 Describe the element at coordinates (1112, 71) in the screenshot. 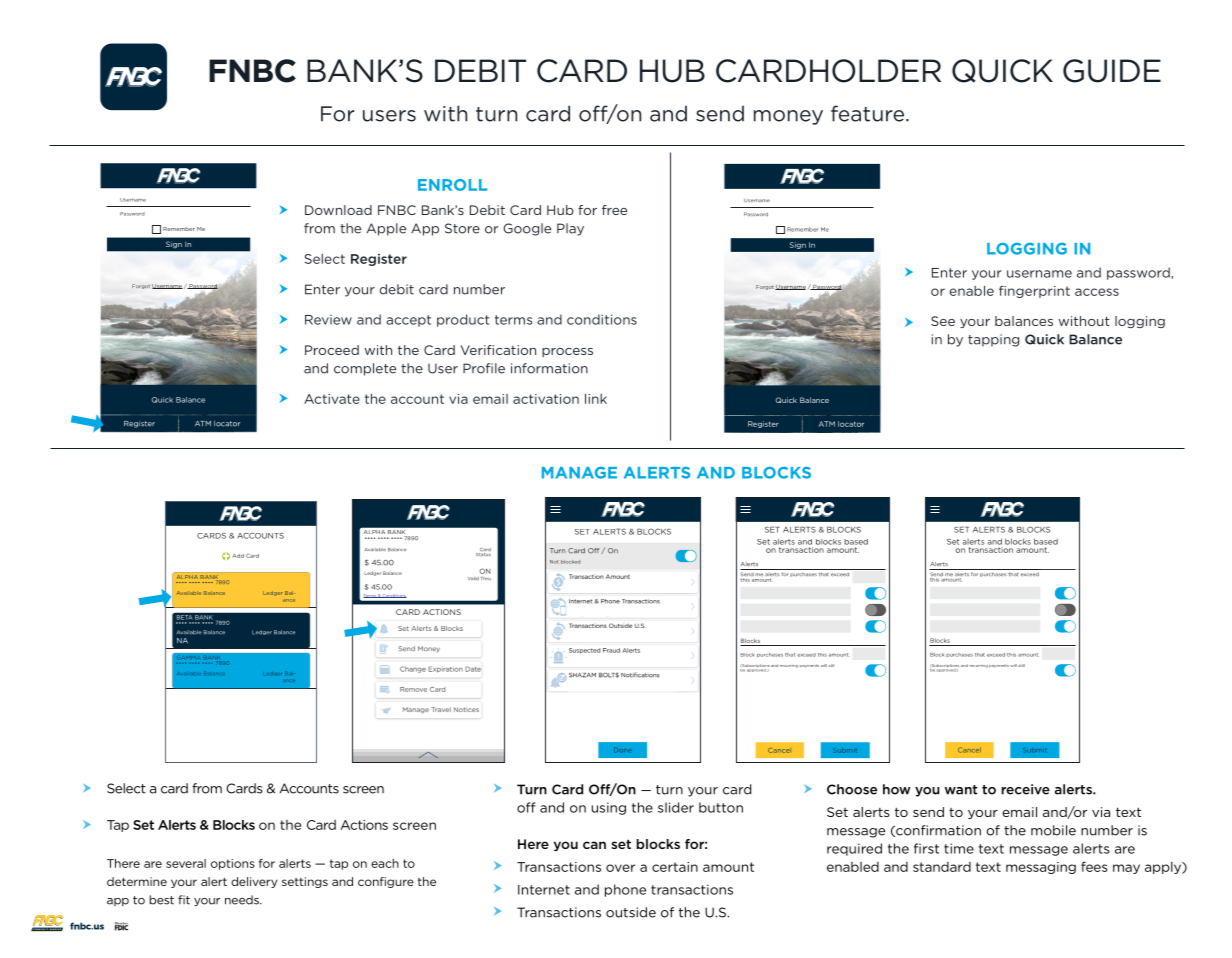

I see `GUIDE` at that location.
